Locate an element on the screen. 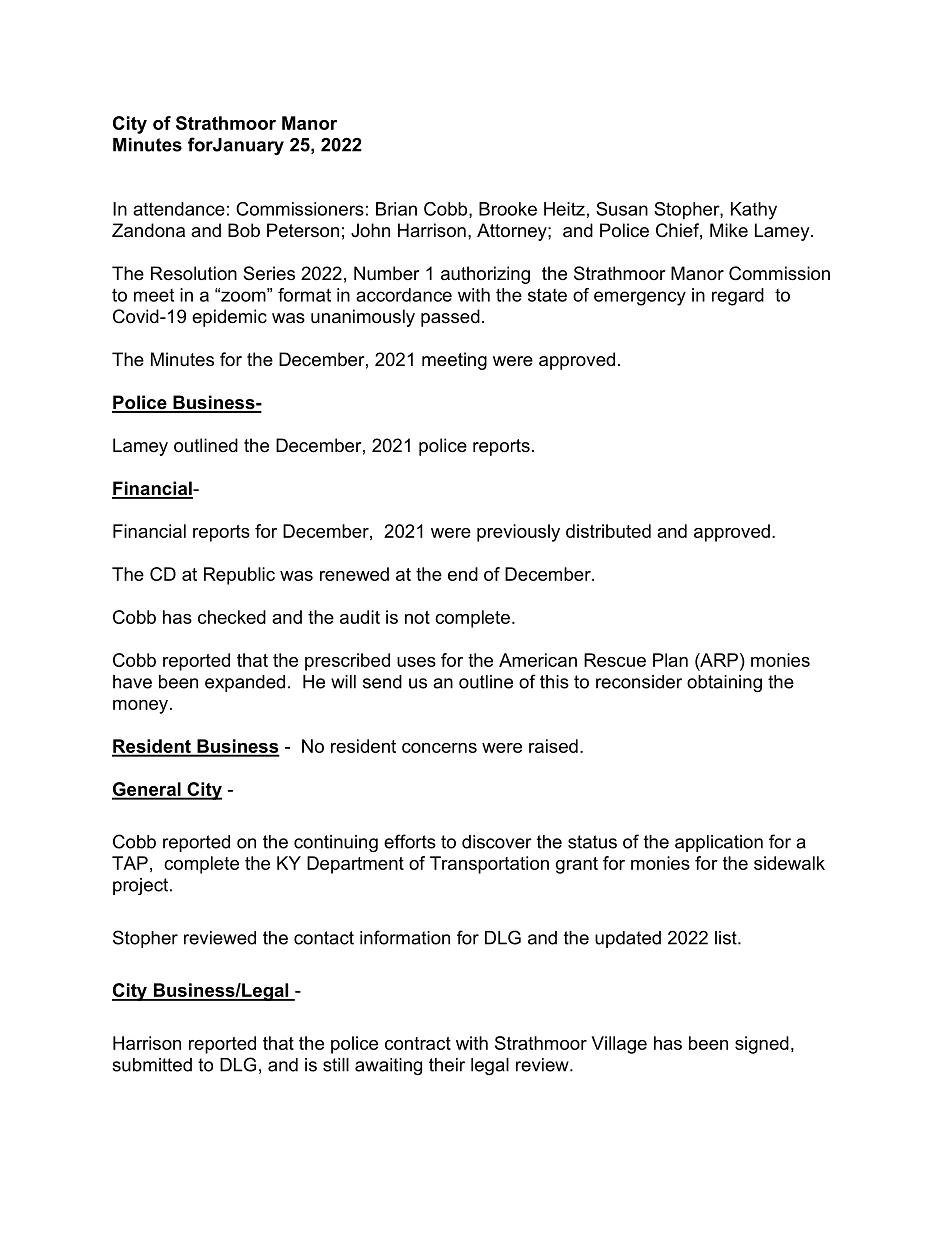  Brian is located at coordinates (396, 209).
